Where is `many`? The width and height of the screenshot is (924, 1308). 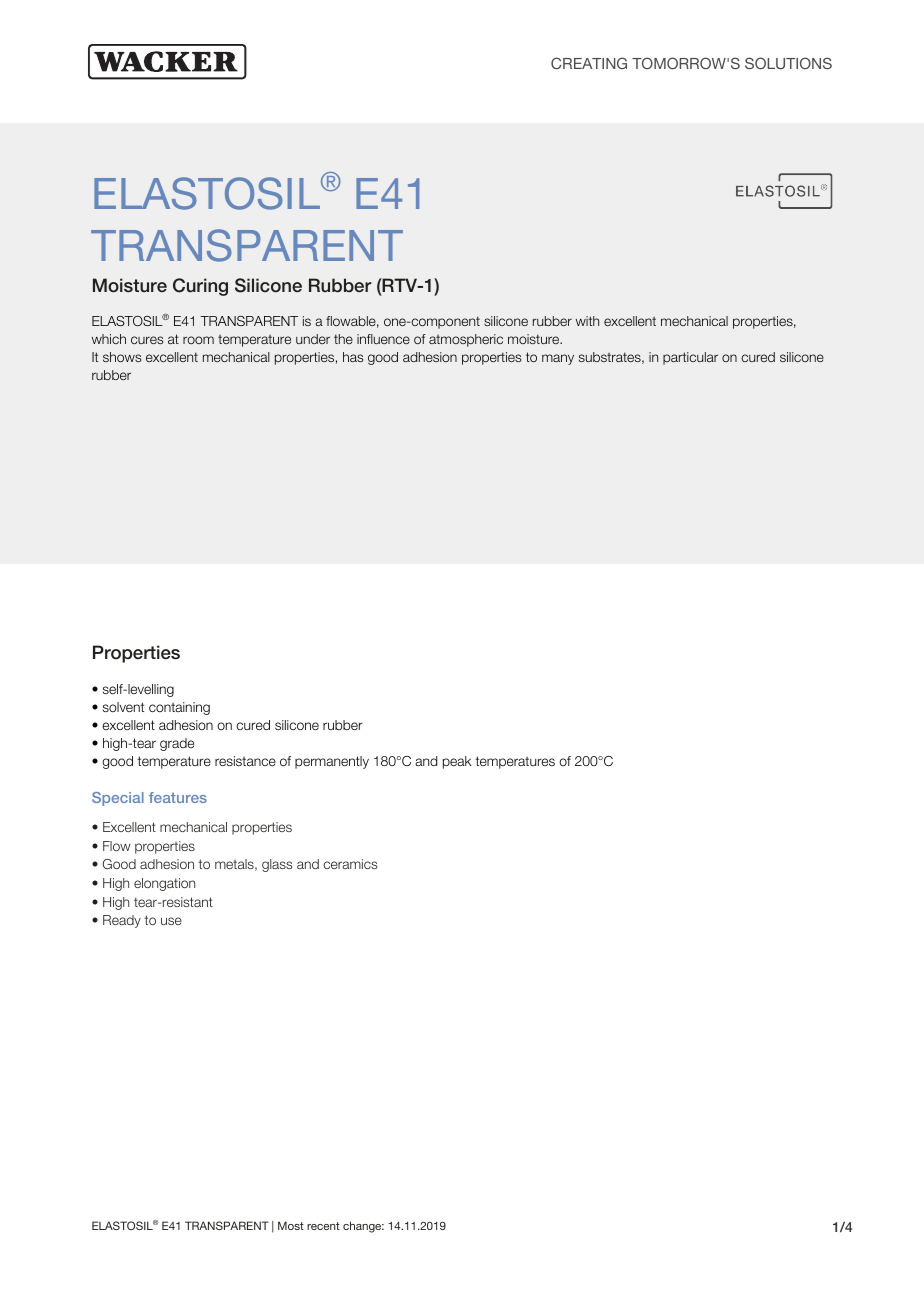
many is located at coordinates (558, 359).
